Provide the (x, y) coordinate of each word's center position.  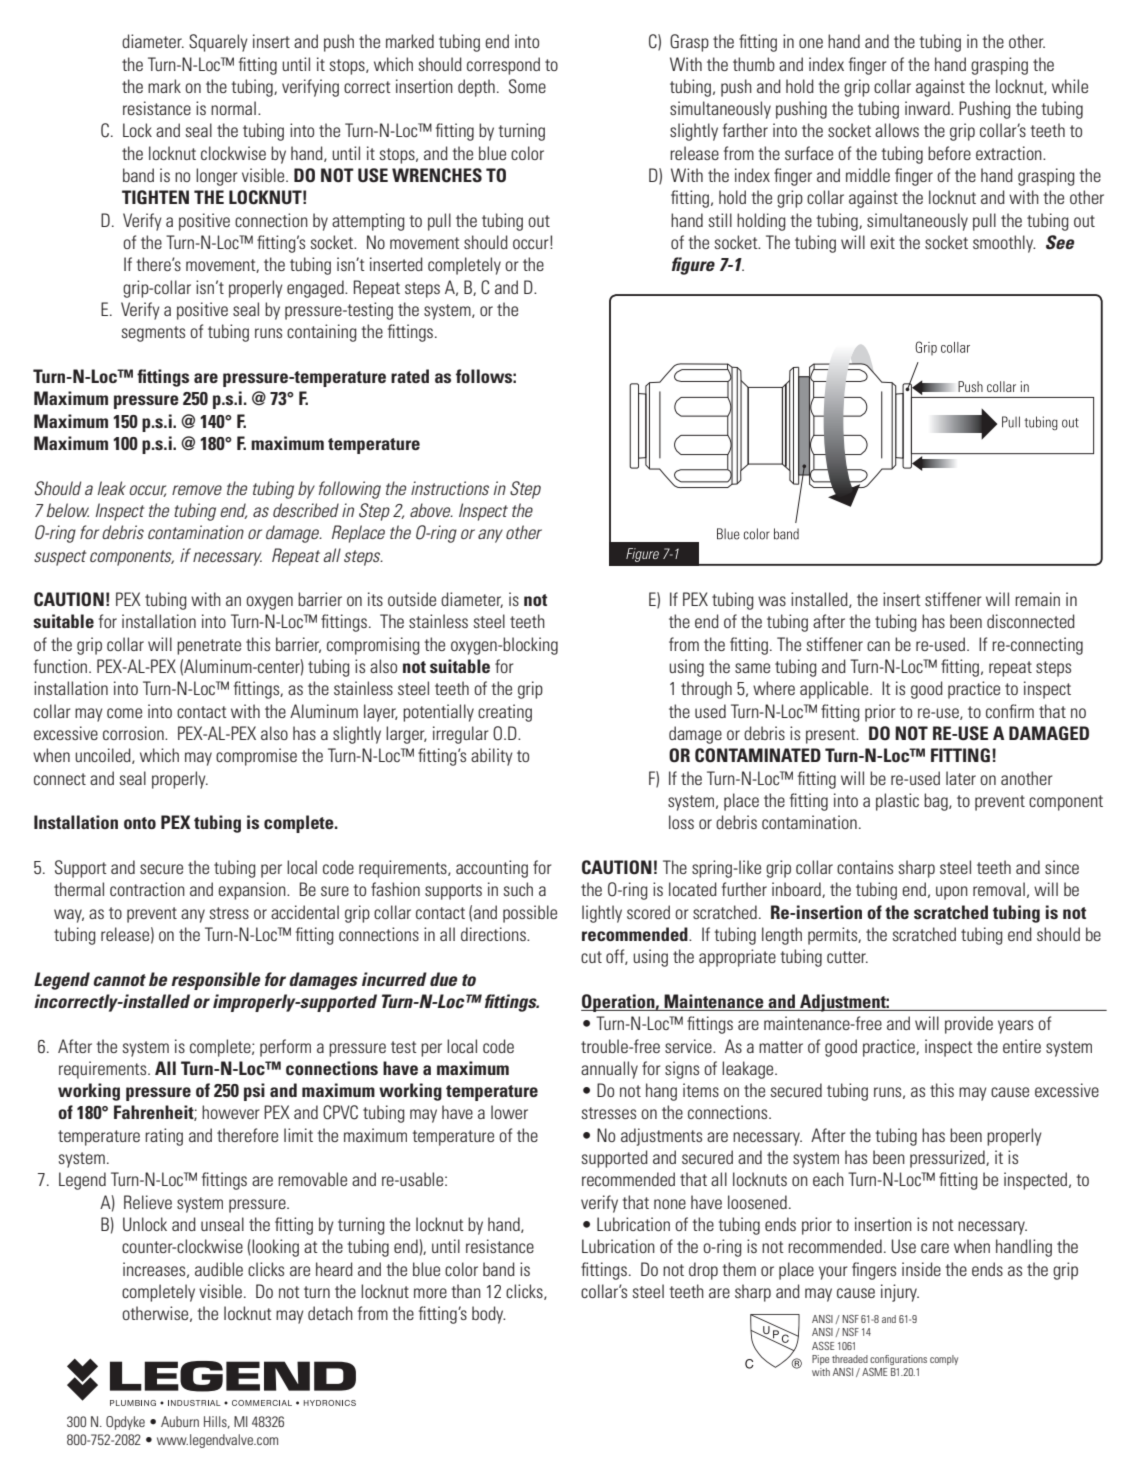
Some (527, 86)
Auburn (180, 1421)
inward (928, 108)
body (488, 1315)
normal (233, 108)
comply (944, 1360)
